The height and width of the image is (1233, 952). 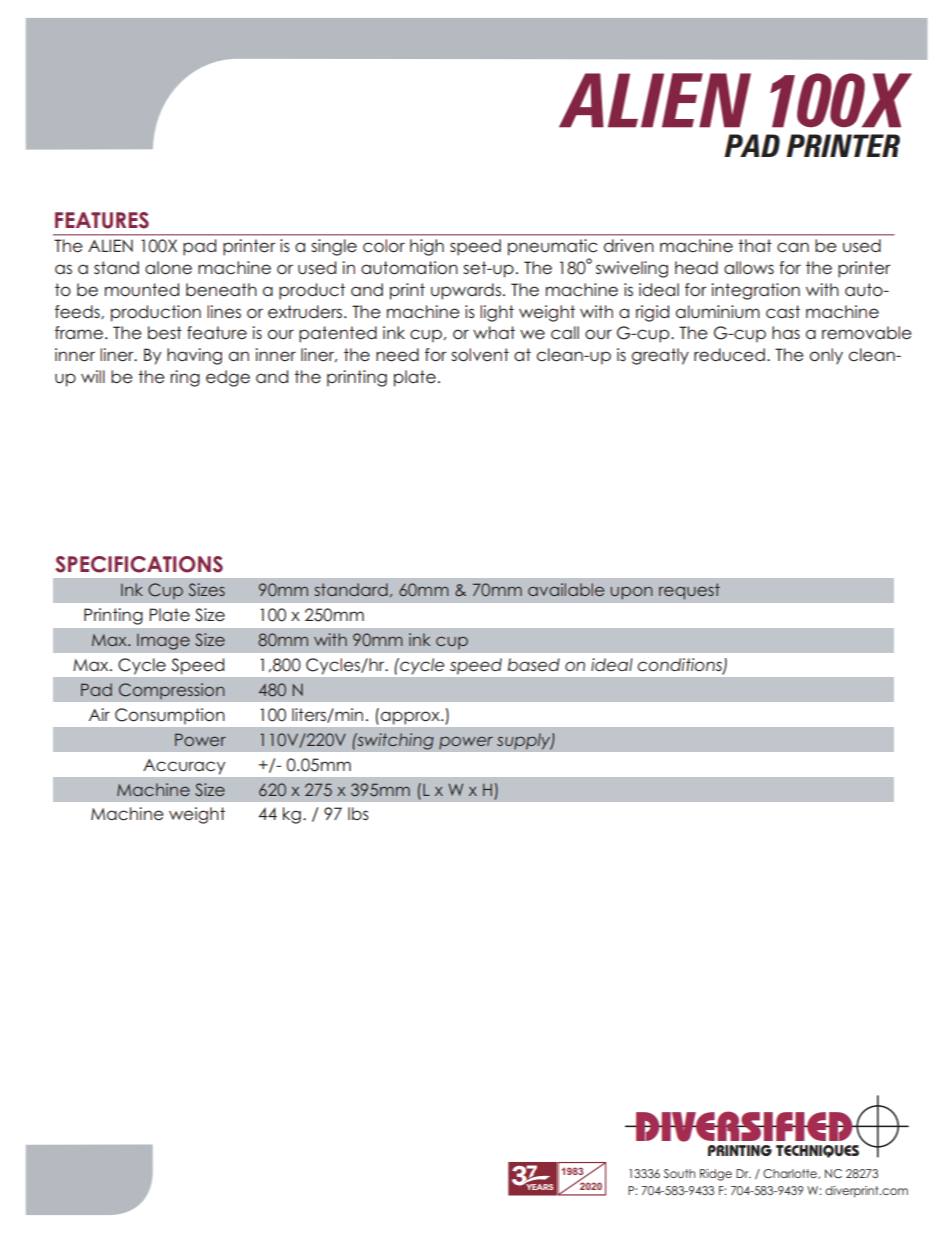 What do you see at coordinates (411, 718) in the image?
I see `approx` at bounding box center [411, 718].
